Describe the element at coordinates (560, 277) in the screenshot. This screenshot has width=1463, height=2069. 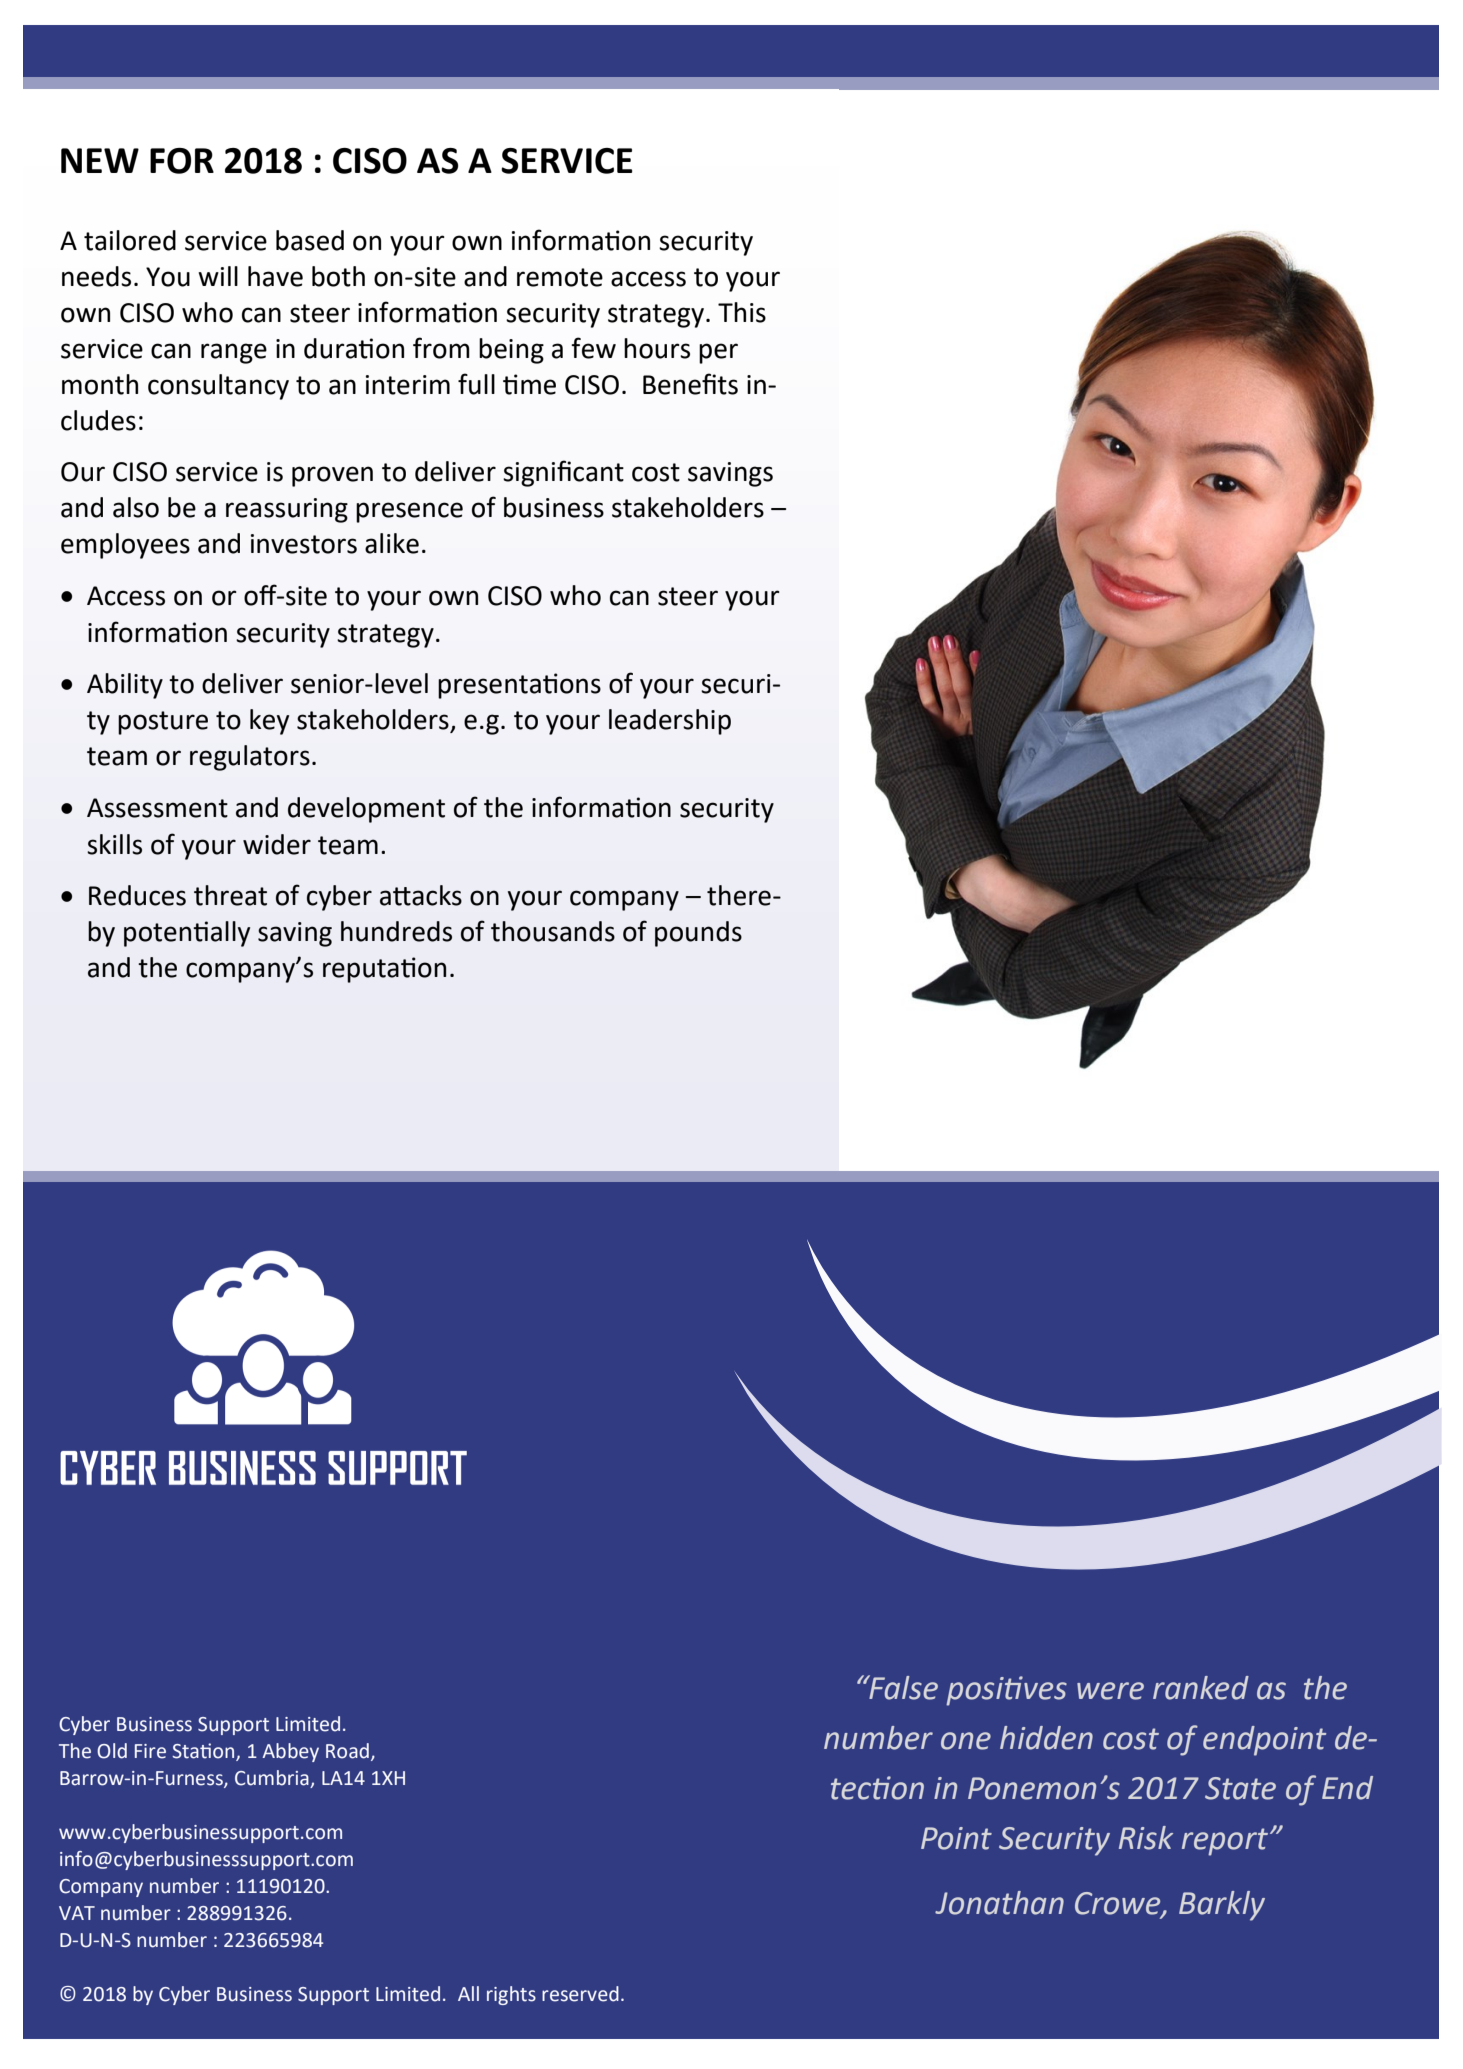
I see `remote` at that location.
